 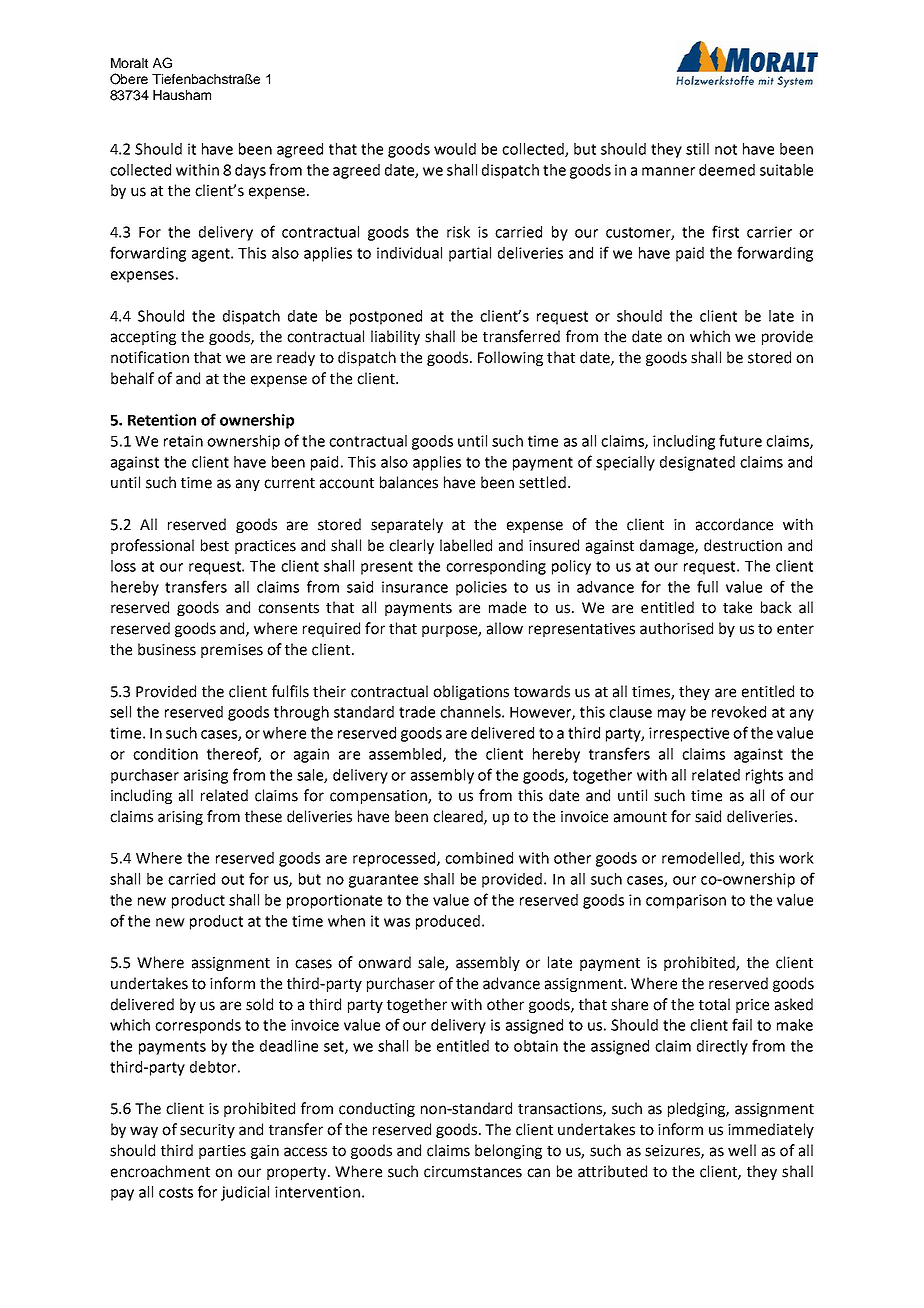 I want to click on parties, so click(x=222, y=1152).
